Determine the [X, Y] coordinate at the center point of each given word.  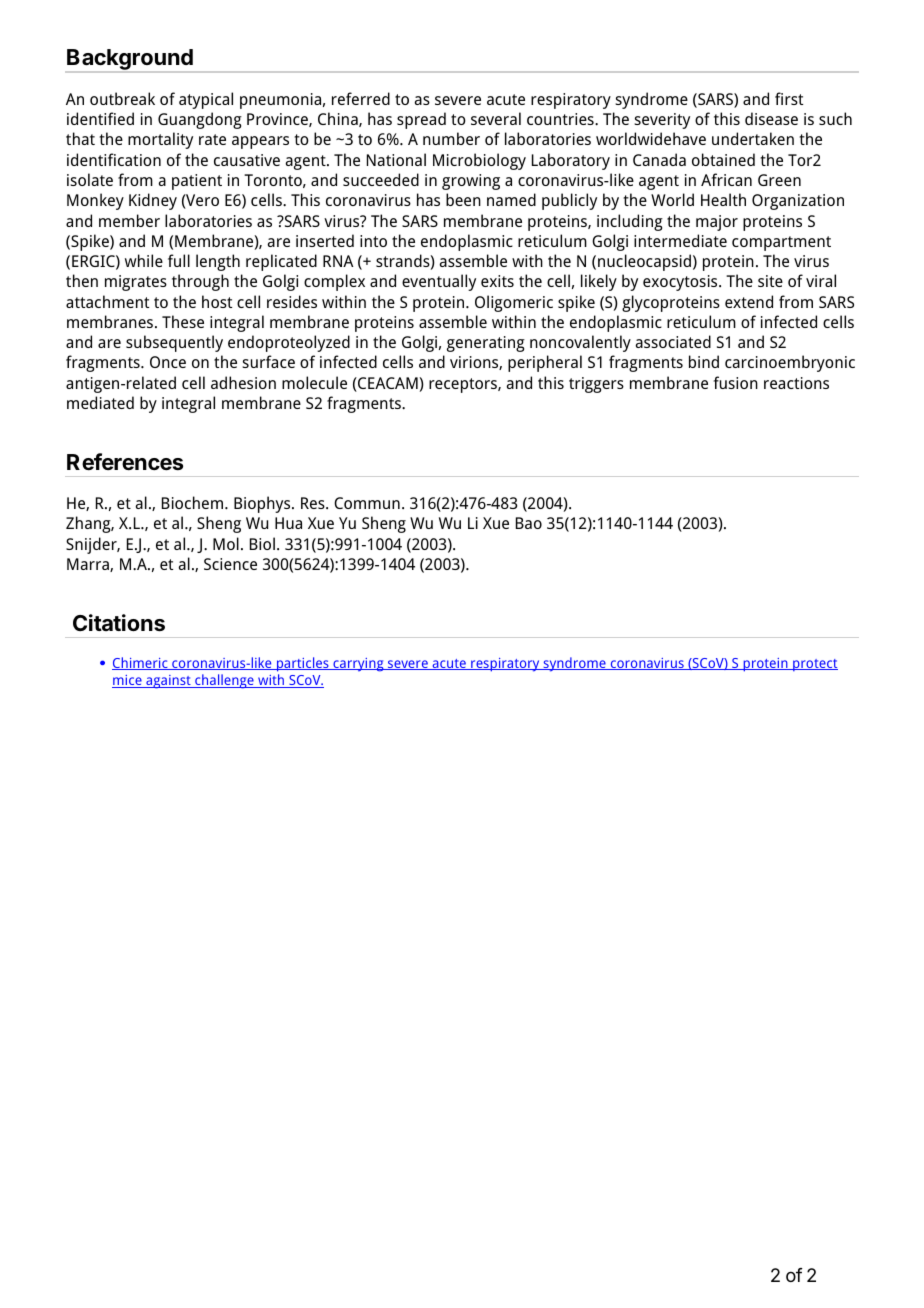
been [463, 199]
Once [168, 362]
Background [130, 61]
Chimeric [141, 663]
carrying [358, 665]
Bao [529, 523]
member [129, 220]
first [789, 98]
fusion [735, 382]
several [496, 118]
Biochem [194, 502]
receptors [464, 385]
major [717, 223]
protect [814, 665]
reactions [796, 383]
